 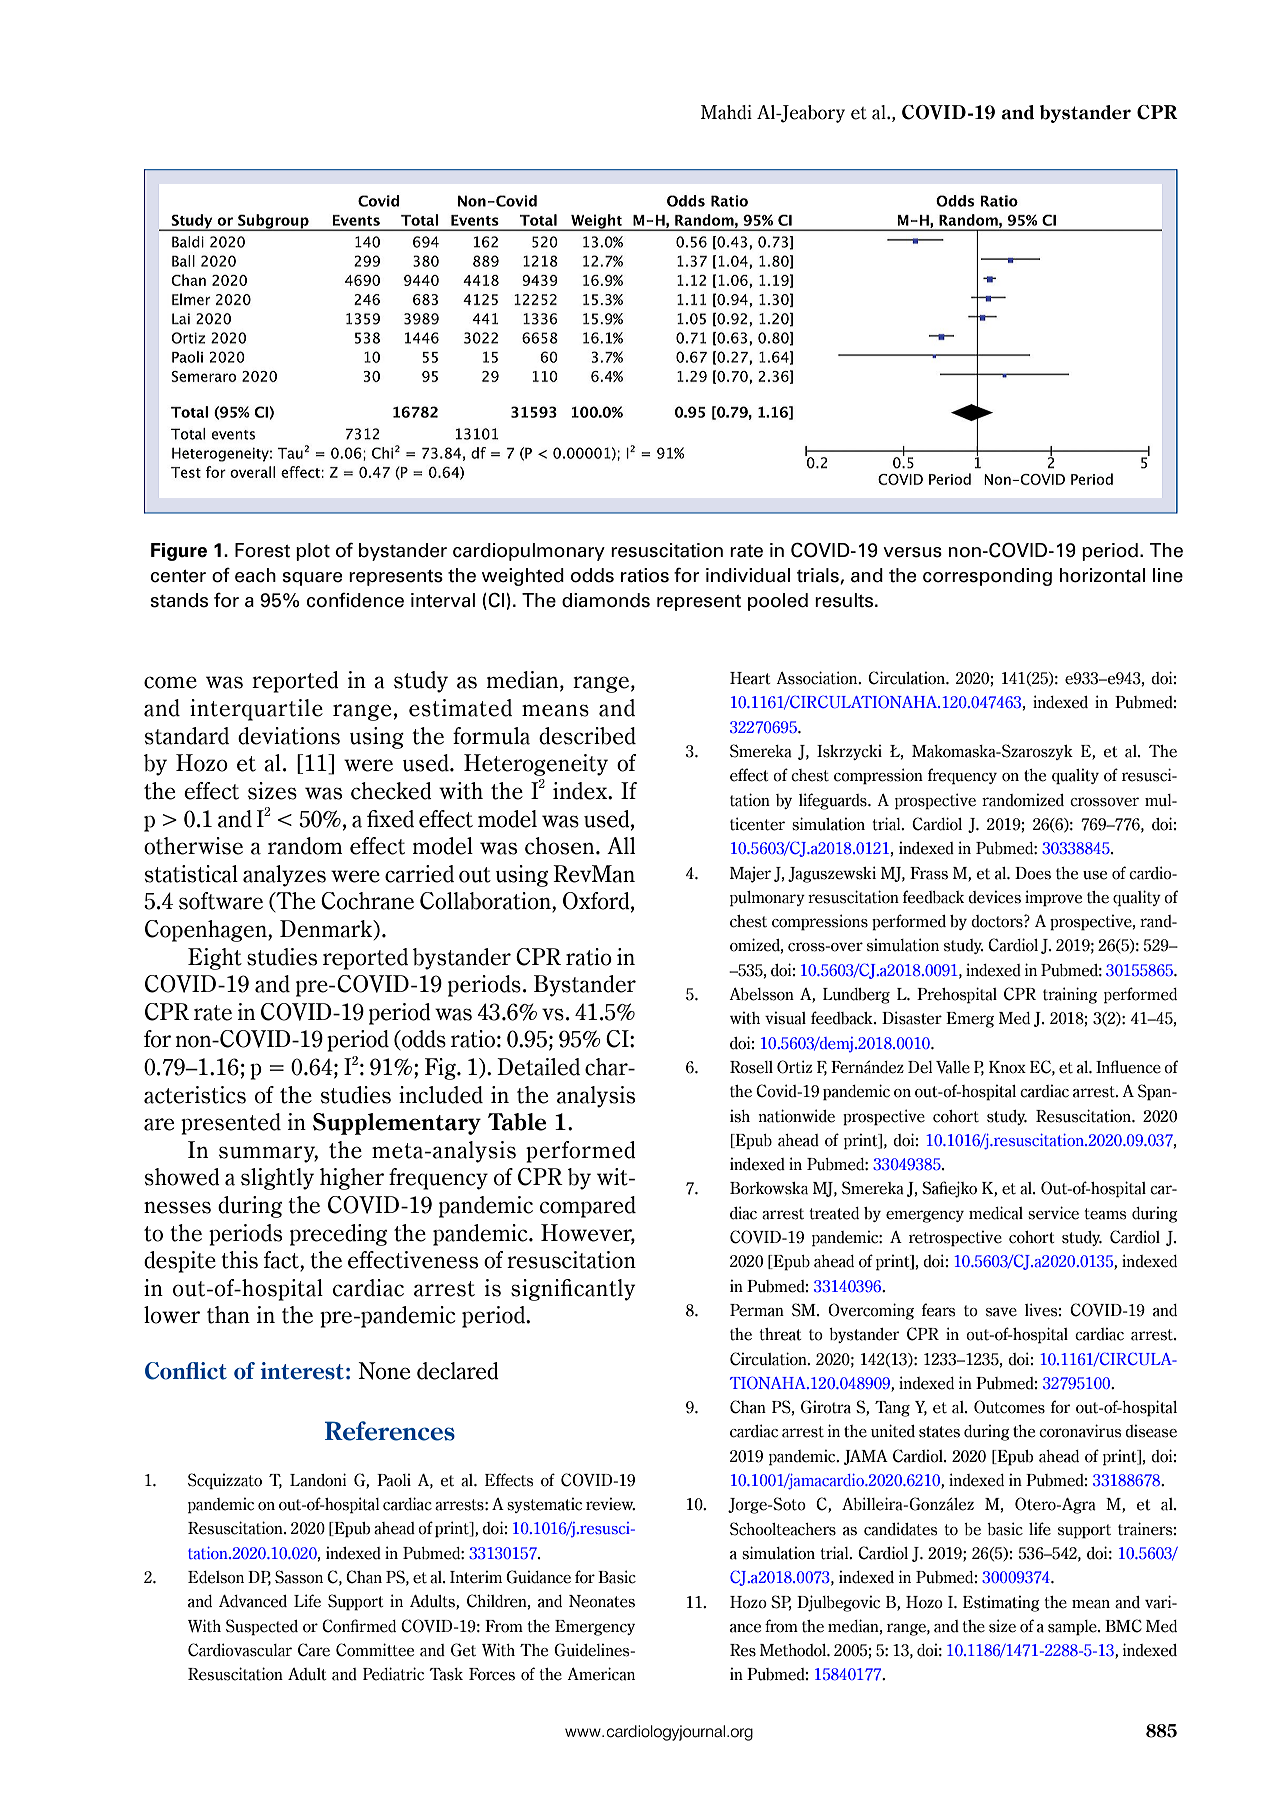 I want to click on Heart, so click(x=750, y=678).
